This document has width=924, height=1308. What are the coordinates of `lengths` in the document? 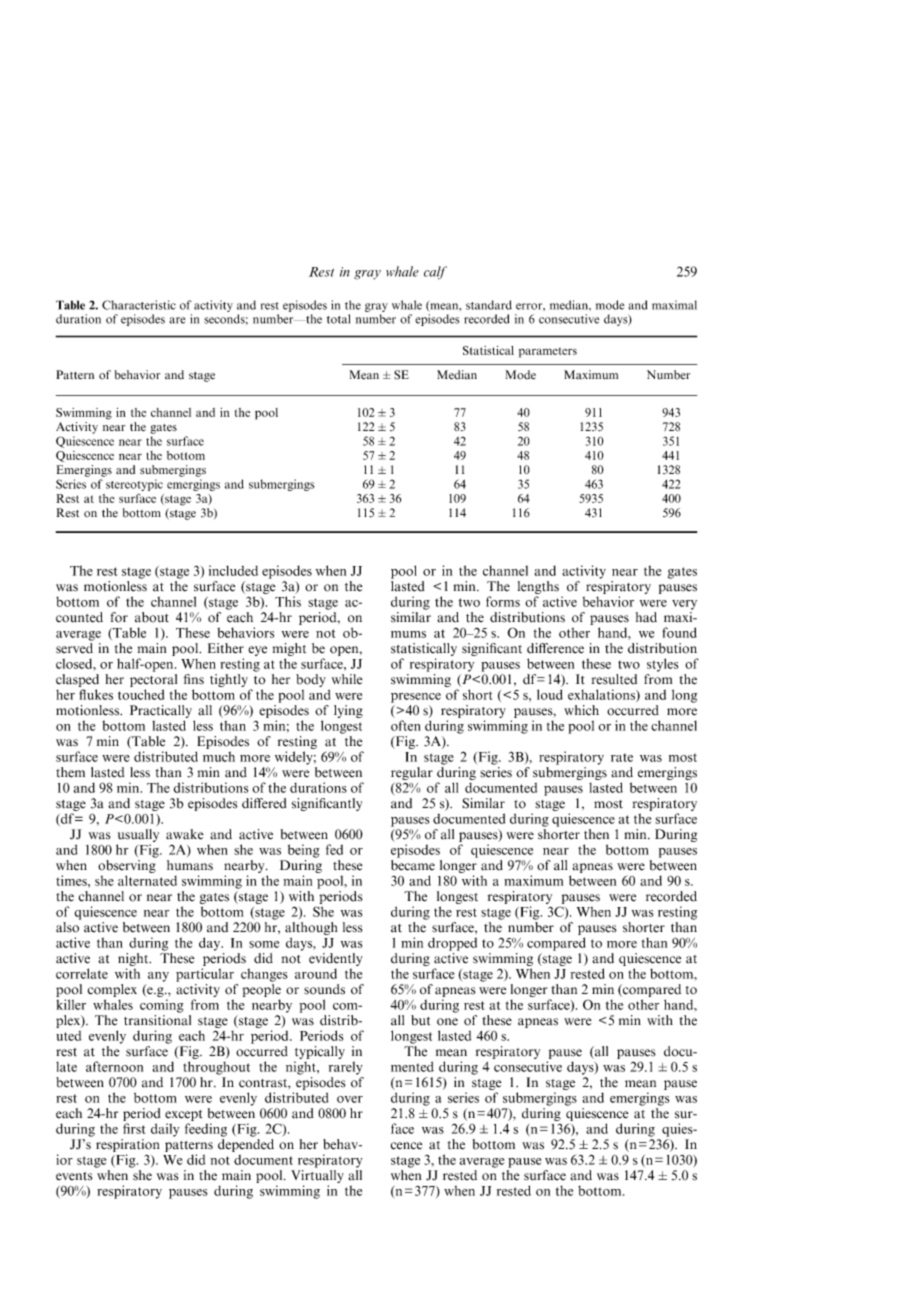 It's located at (538, 587).
